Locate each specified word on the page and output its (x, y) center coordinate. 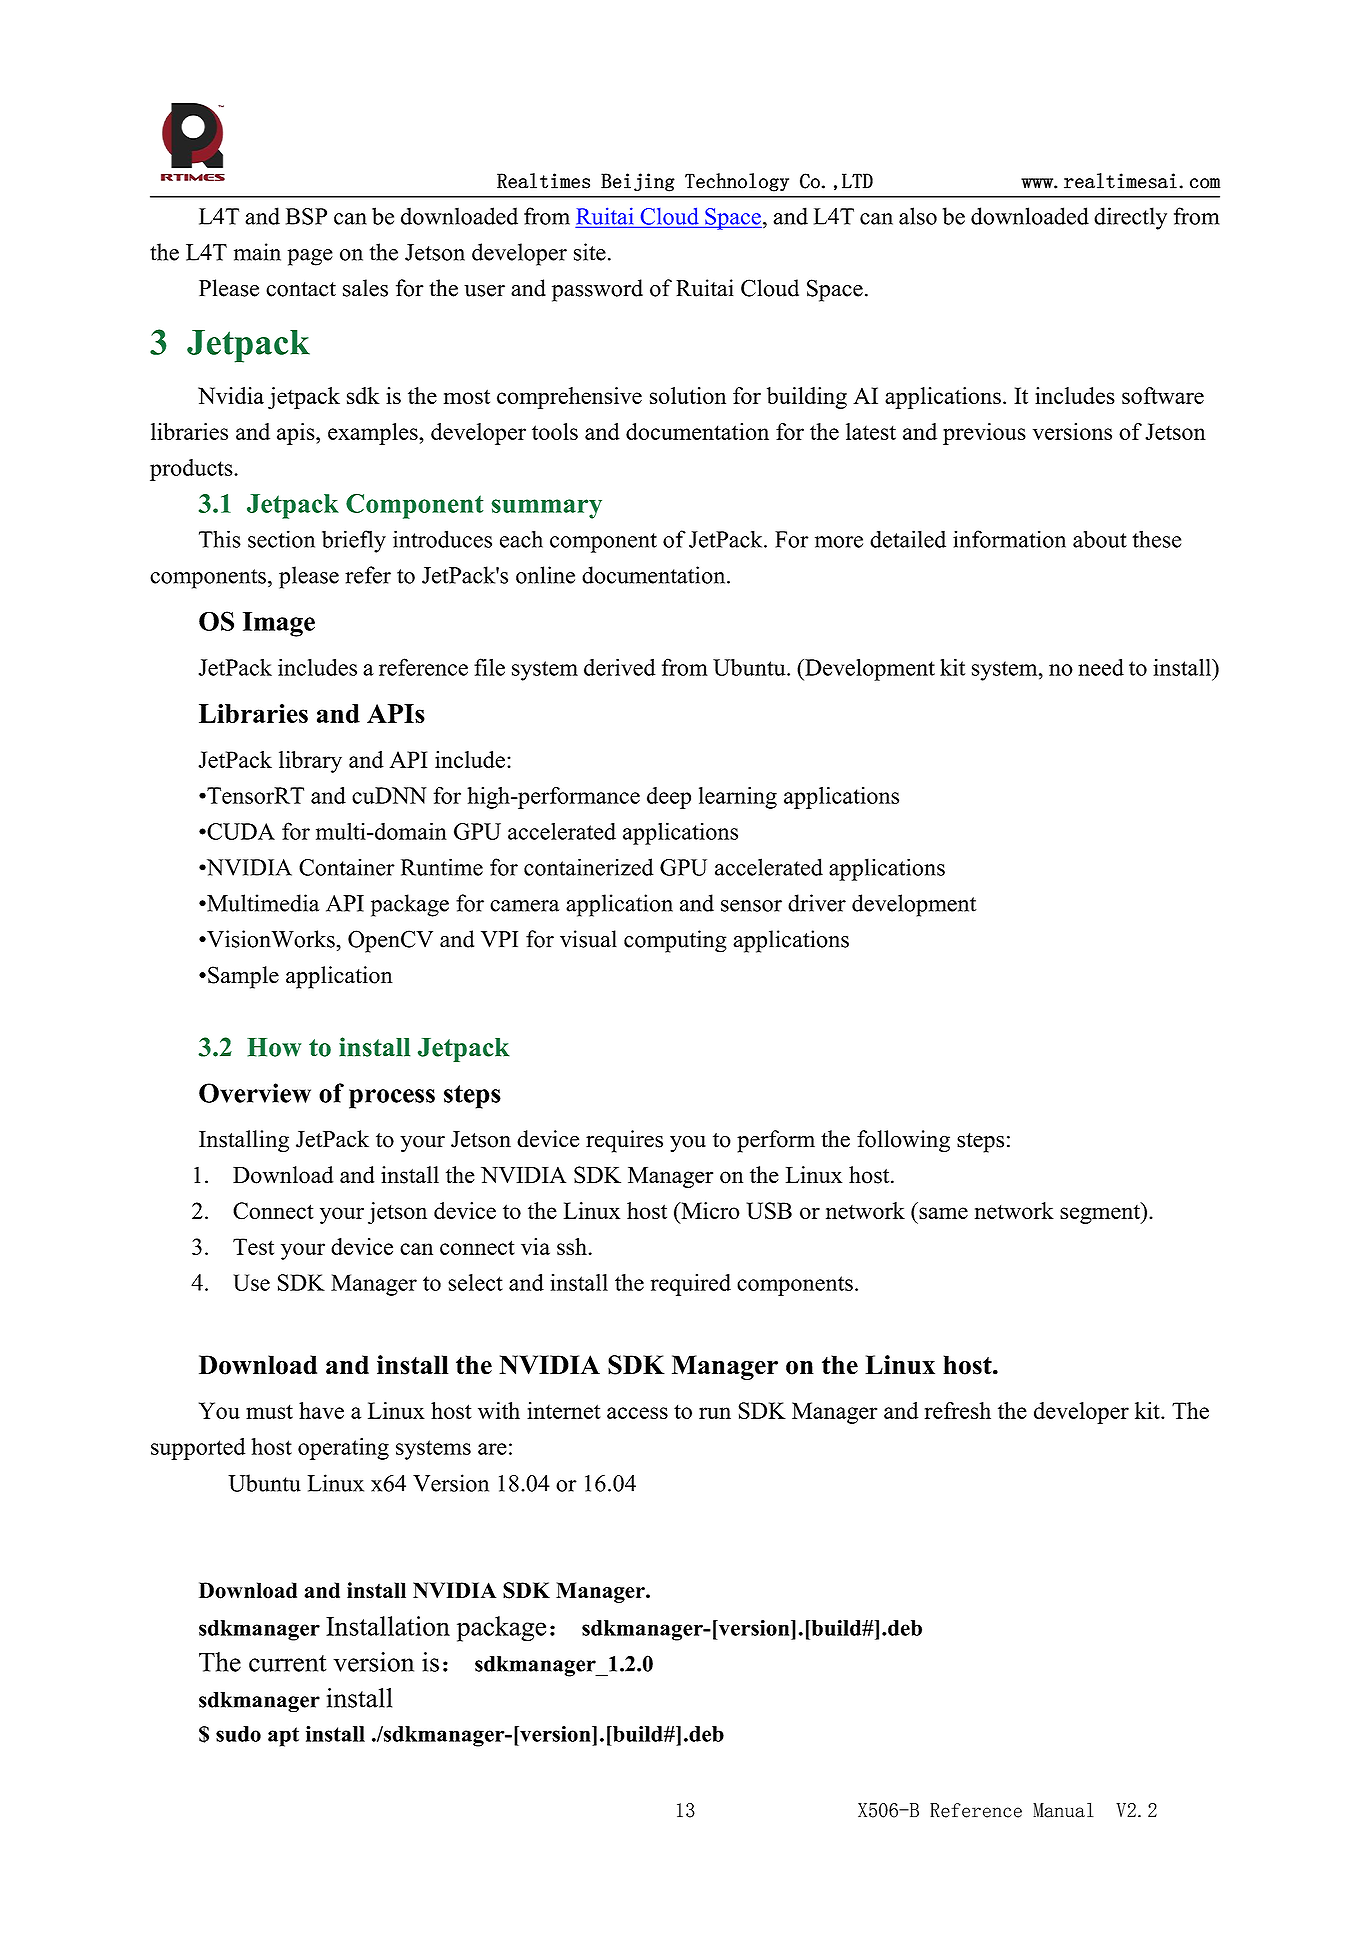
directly (1130, 218)
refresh (958, 1410)
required (691, 1285)
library (310, 762)
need (1101, 667)
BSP (306, 216)
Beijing (638, 182)
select (475, 1282)
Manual (1063, 1810)
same (943, 1213)
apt (283, 1737)
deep (669, 798)
